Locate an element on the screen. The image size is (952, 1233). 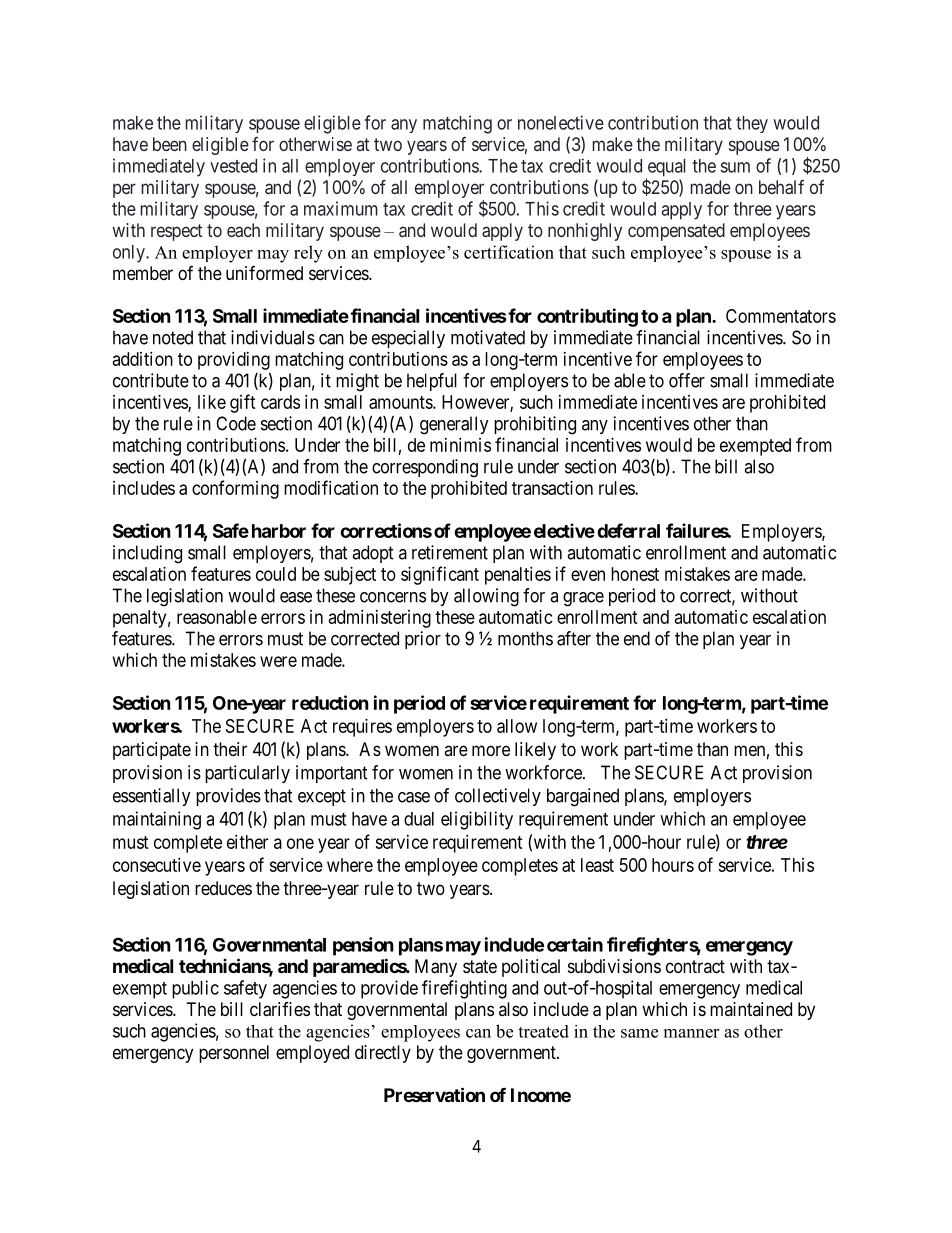
least is located at coordinates (597, 865).
